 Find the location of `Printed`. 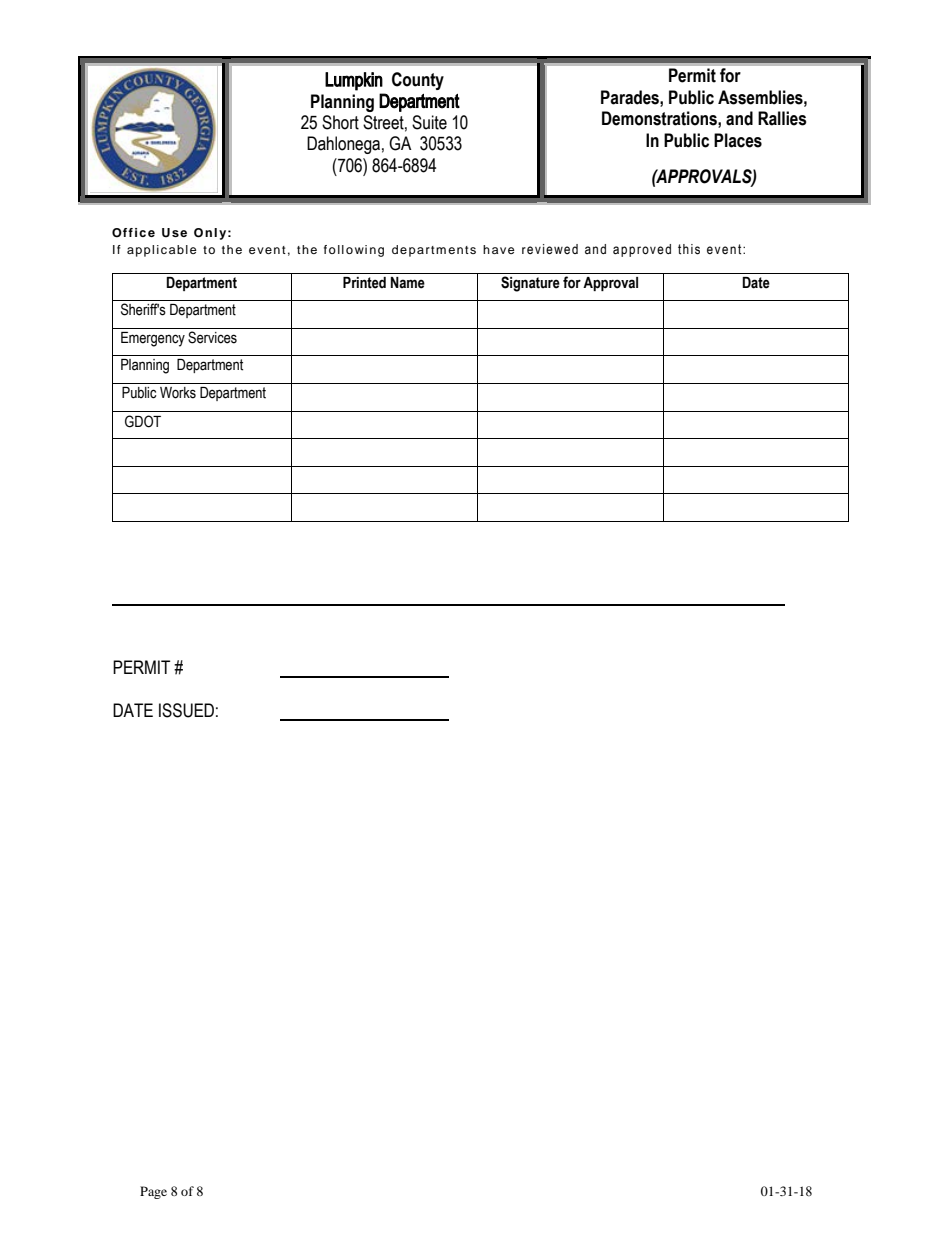

Printed is located at coordinates (364, 283).
